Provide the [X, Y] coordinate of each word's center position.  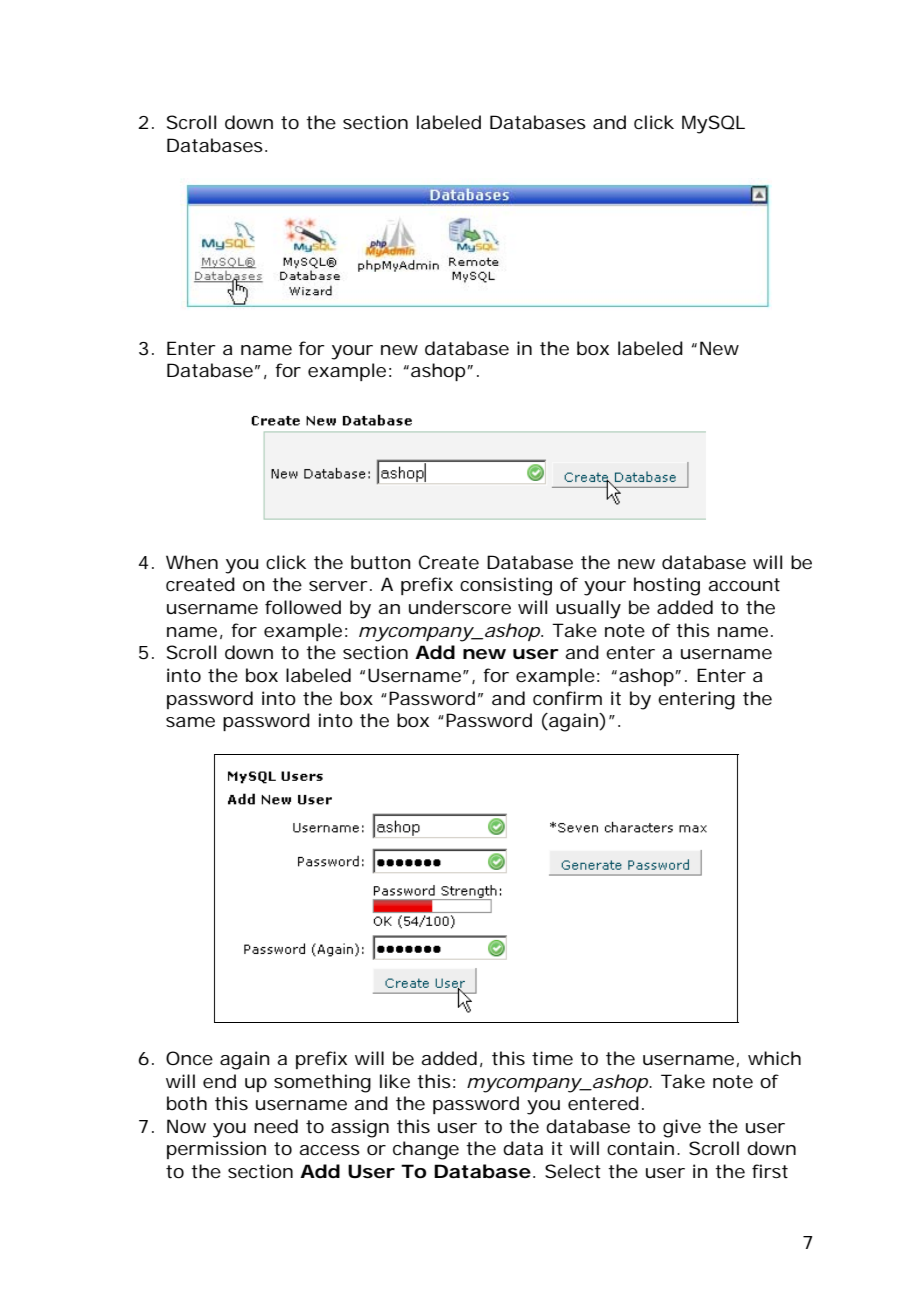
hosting [667, 586]
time [552, 1058]
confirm [567, 698]
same [190, 722]
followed [303, 607]
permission [216, 1150]
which [774, 1058]
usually [588, 609]
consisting [506, 586]
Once [189, 1058]
